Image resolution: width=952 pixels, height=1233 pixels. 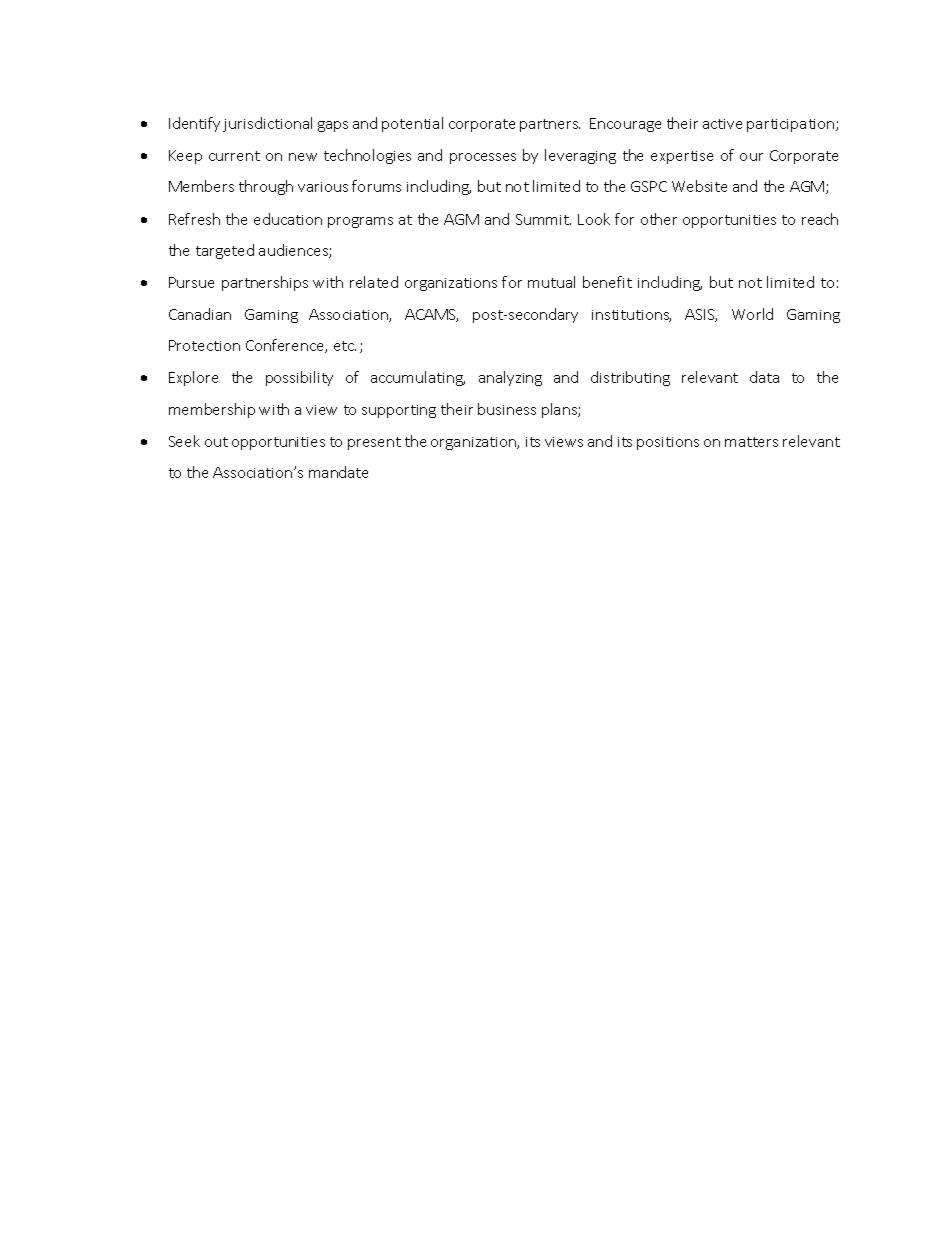 I want to click on Protection, so click(x=204, y=345).
